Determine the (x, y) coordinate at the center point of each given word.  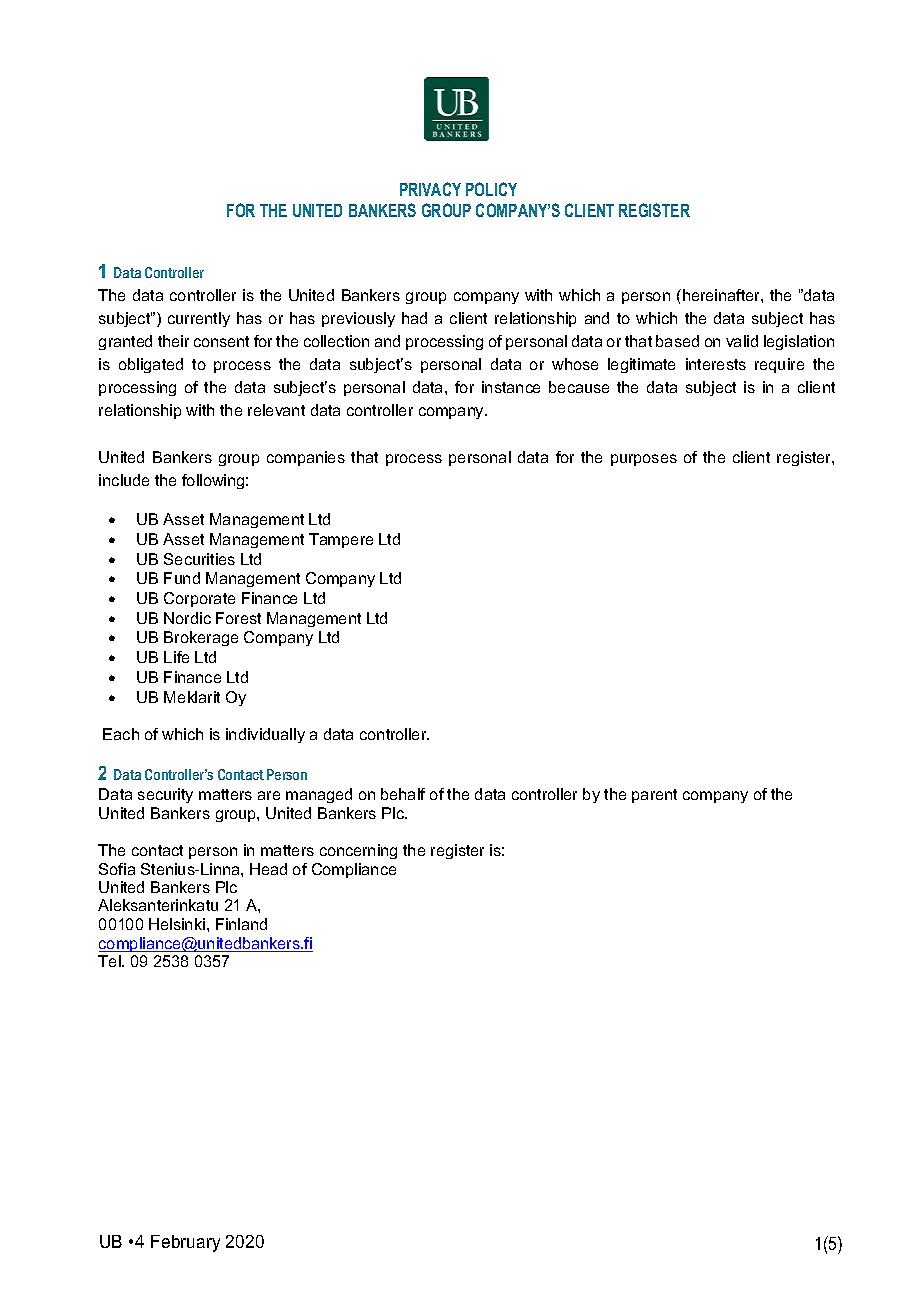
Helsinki (177, 924)
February (185, 1243)
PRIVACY (430, 189)
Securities (199, 559)
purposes (644, 460)
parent (654, 796)
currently (199, 319)
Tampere (341, 540)
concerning (358, 851)
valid (742, 341)
